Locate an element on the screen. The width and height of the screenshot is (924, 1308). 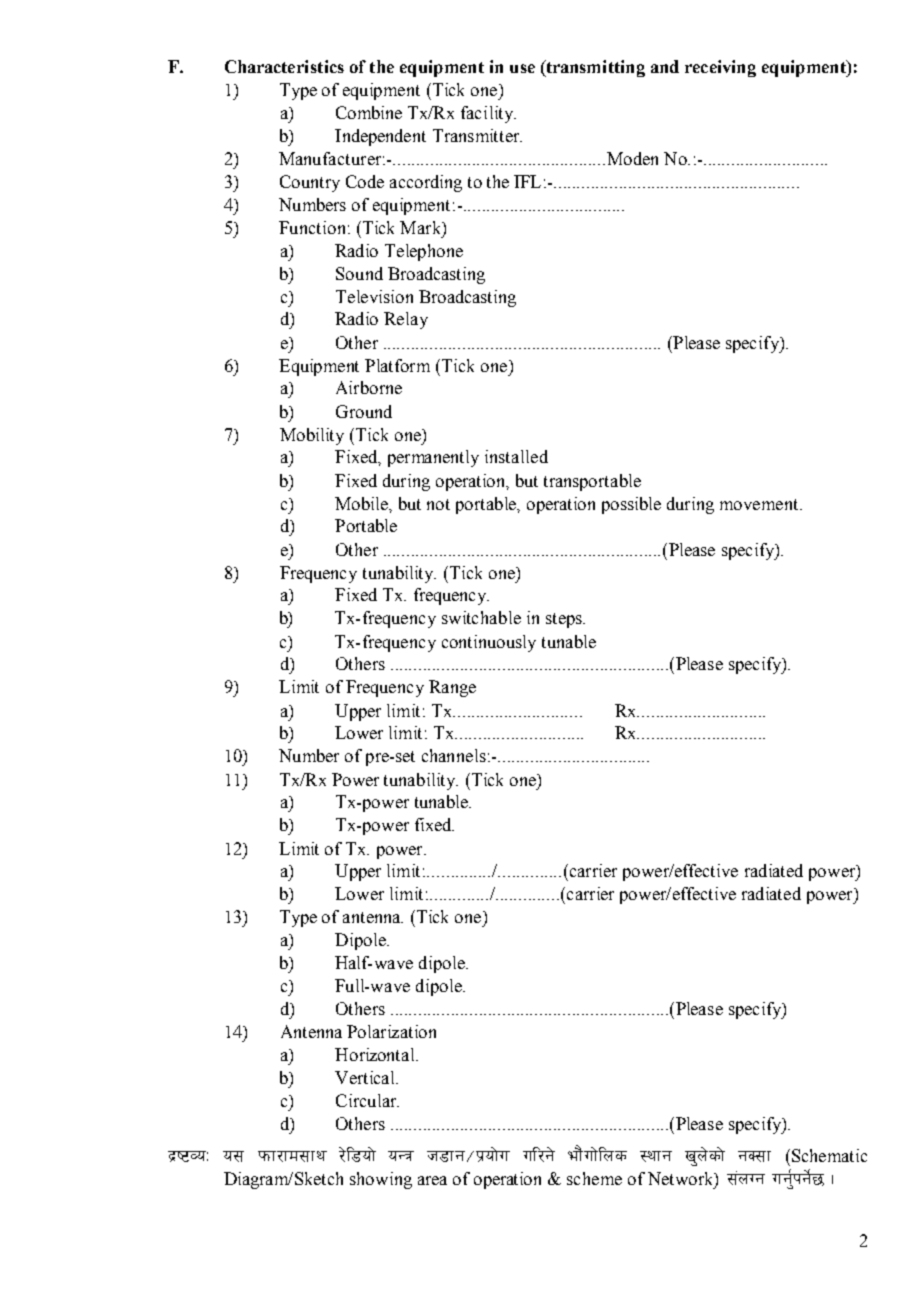
use is located at coordinates (522, 68).
